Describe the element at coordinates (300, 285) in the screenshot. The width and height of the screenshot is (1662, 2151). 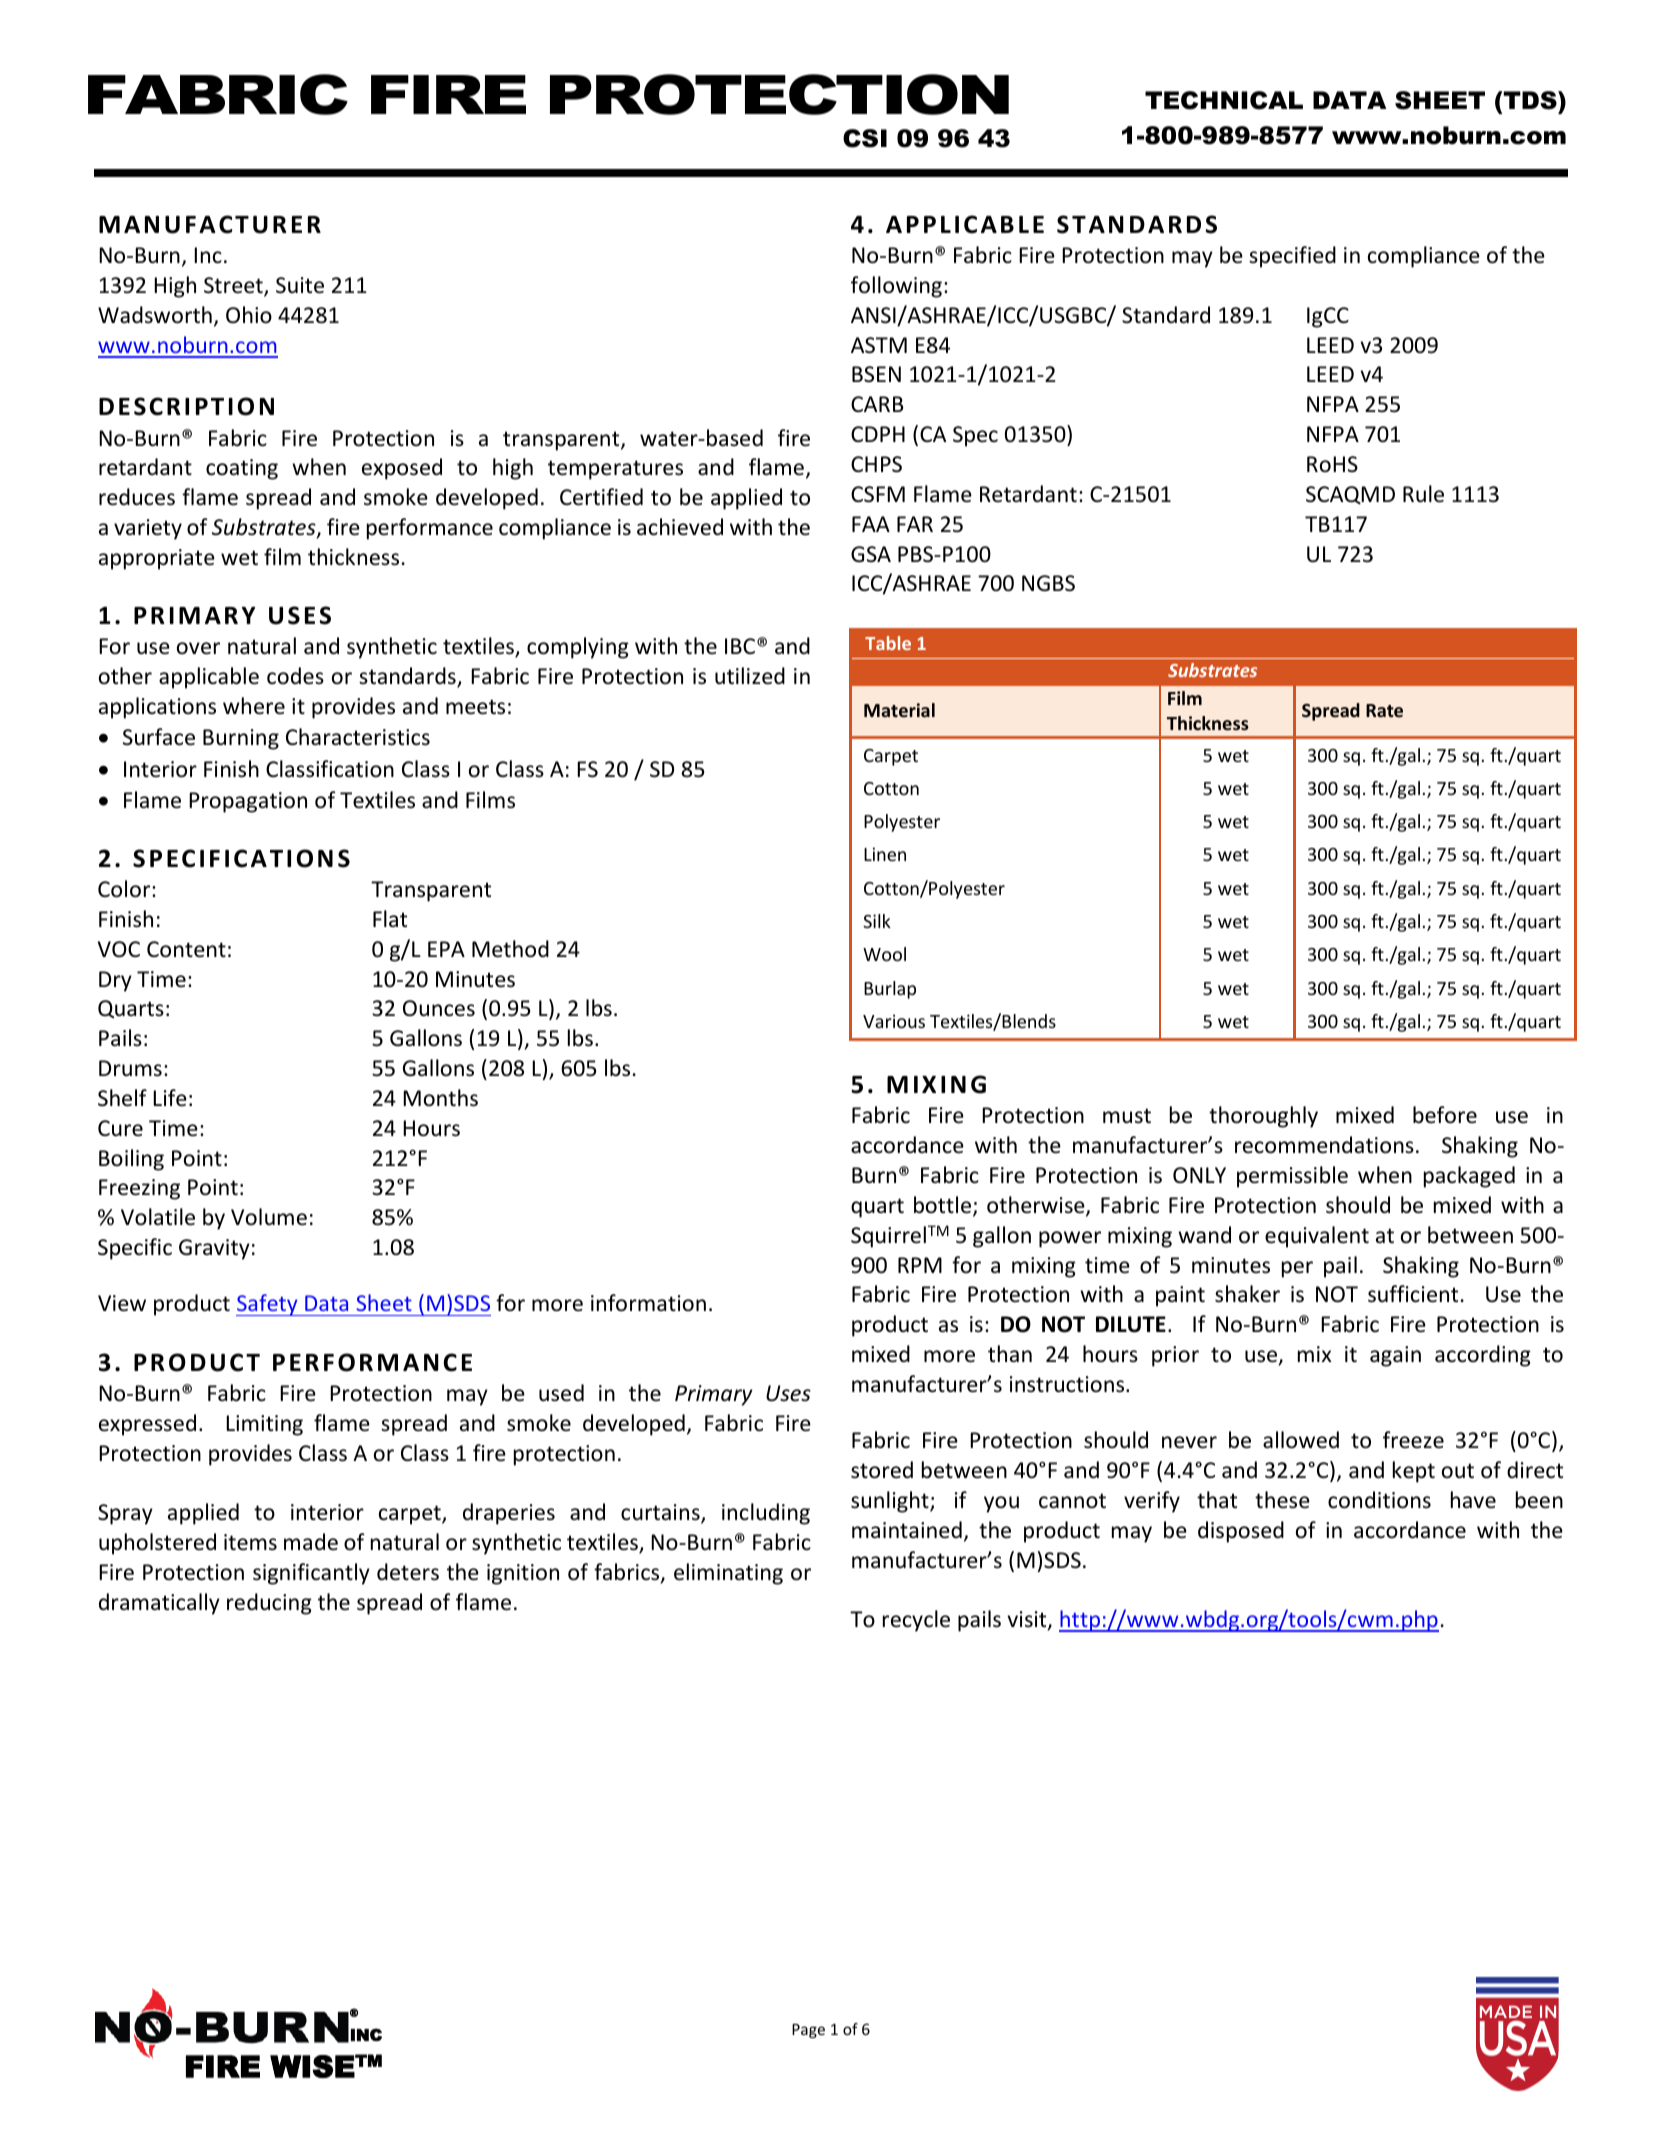
I see `Suite` at that location.
